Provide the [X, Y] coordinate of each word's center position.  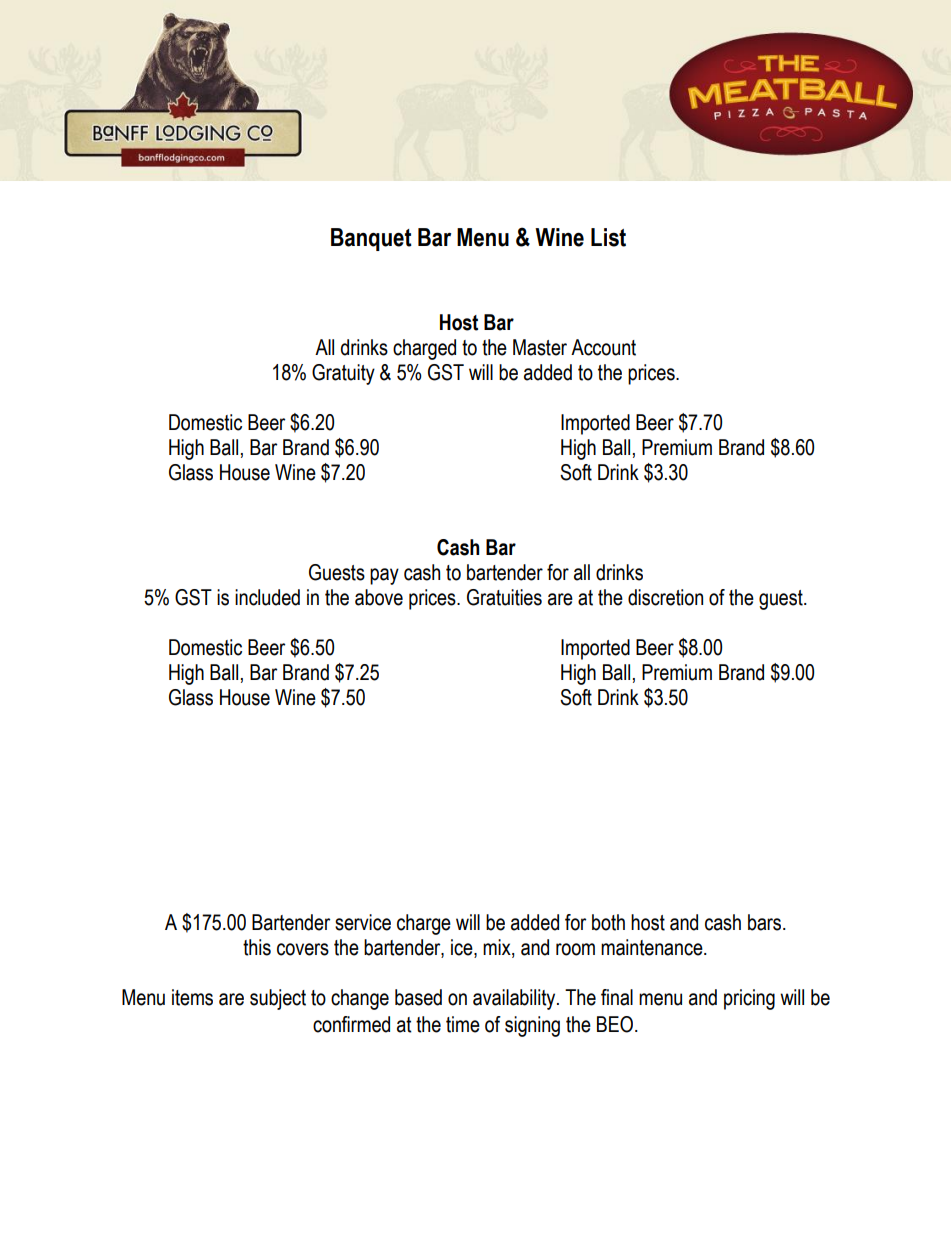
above [379, 597]
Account [603, 347]
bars [766, 922]
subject [278, 999]
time [463, 1024]
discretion [665, 597]
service [363, 922]
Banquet [371, 239]
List [608, 237]
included [267, 597]
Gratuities [504, 597]
